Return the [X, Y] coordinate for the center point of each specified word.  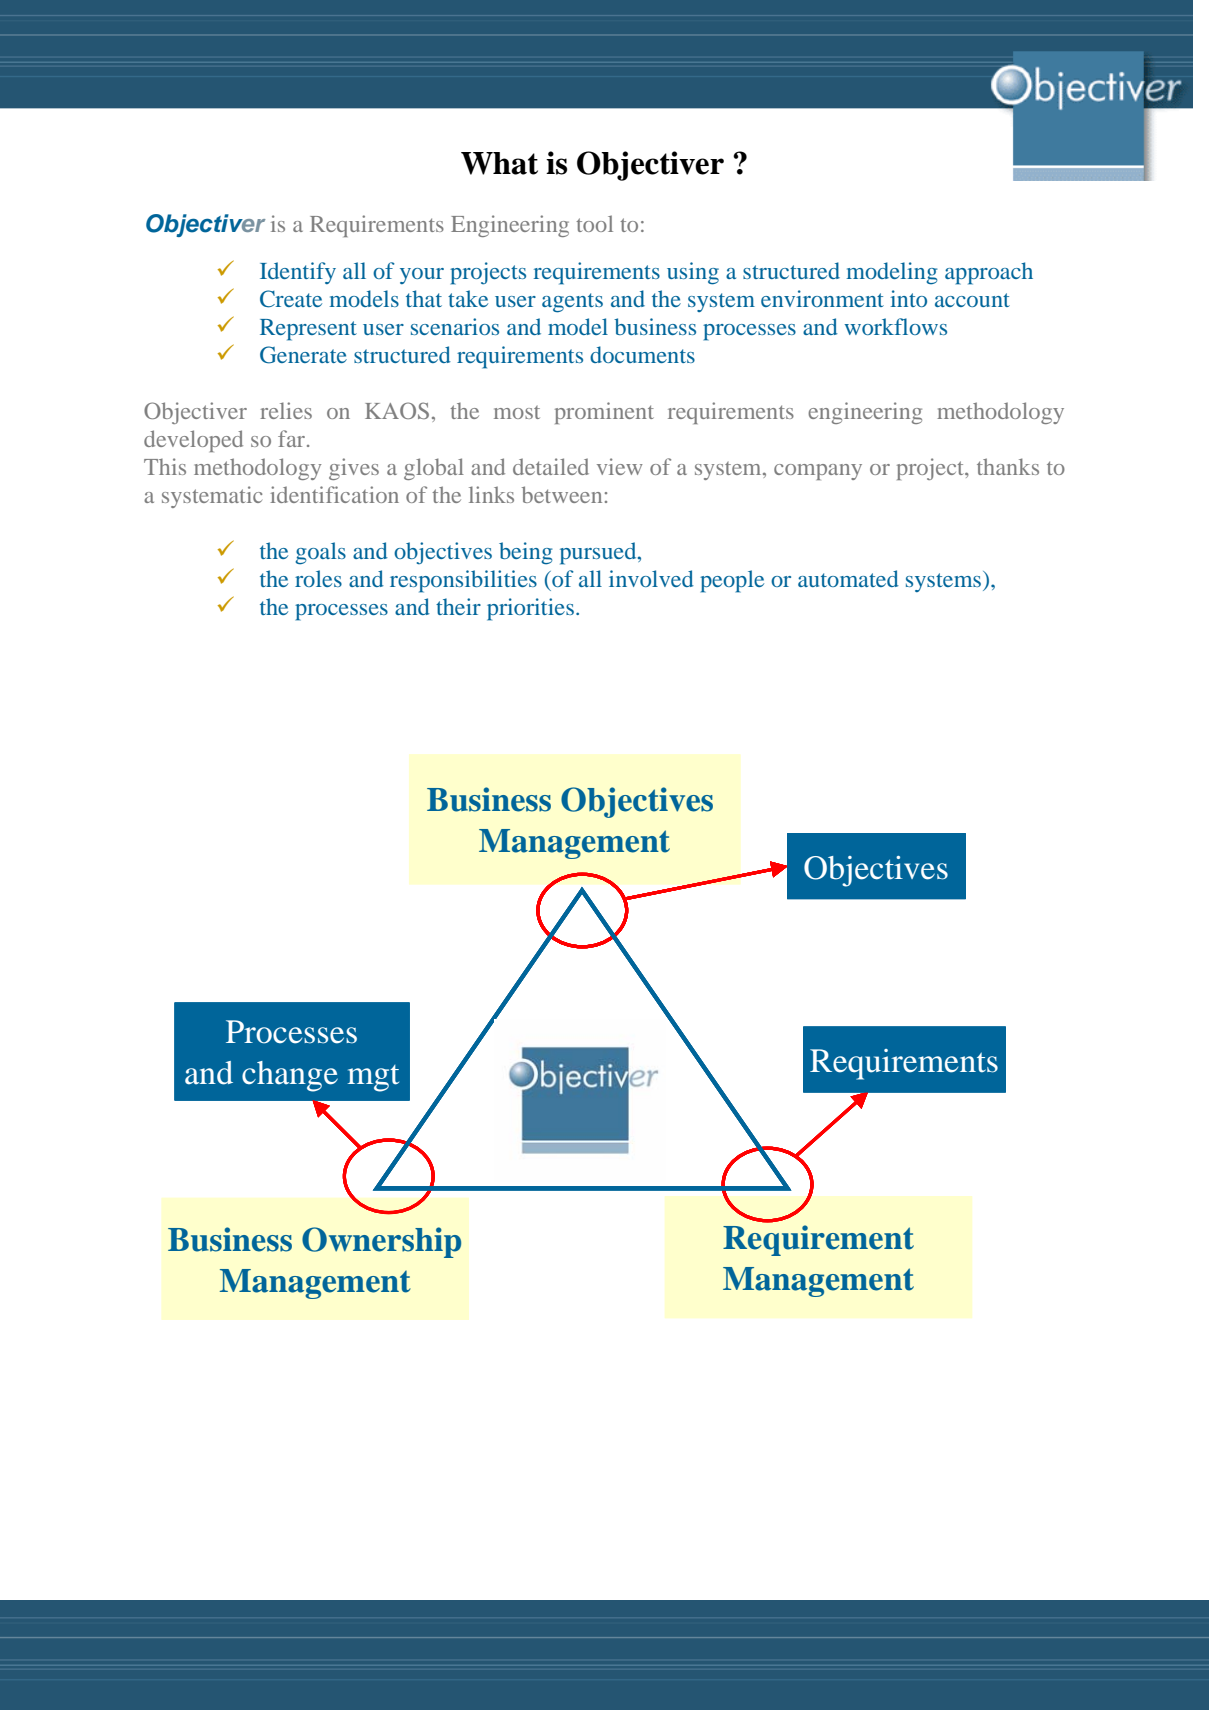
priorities [530, 609]
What [499, 163]
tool [594, 223]
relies [286, 410]
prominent [604, 413]
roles [318, 578]
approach [989, 273]
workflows [895, 326]
